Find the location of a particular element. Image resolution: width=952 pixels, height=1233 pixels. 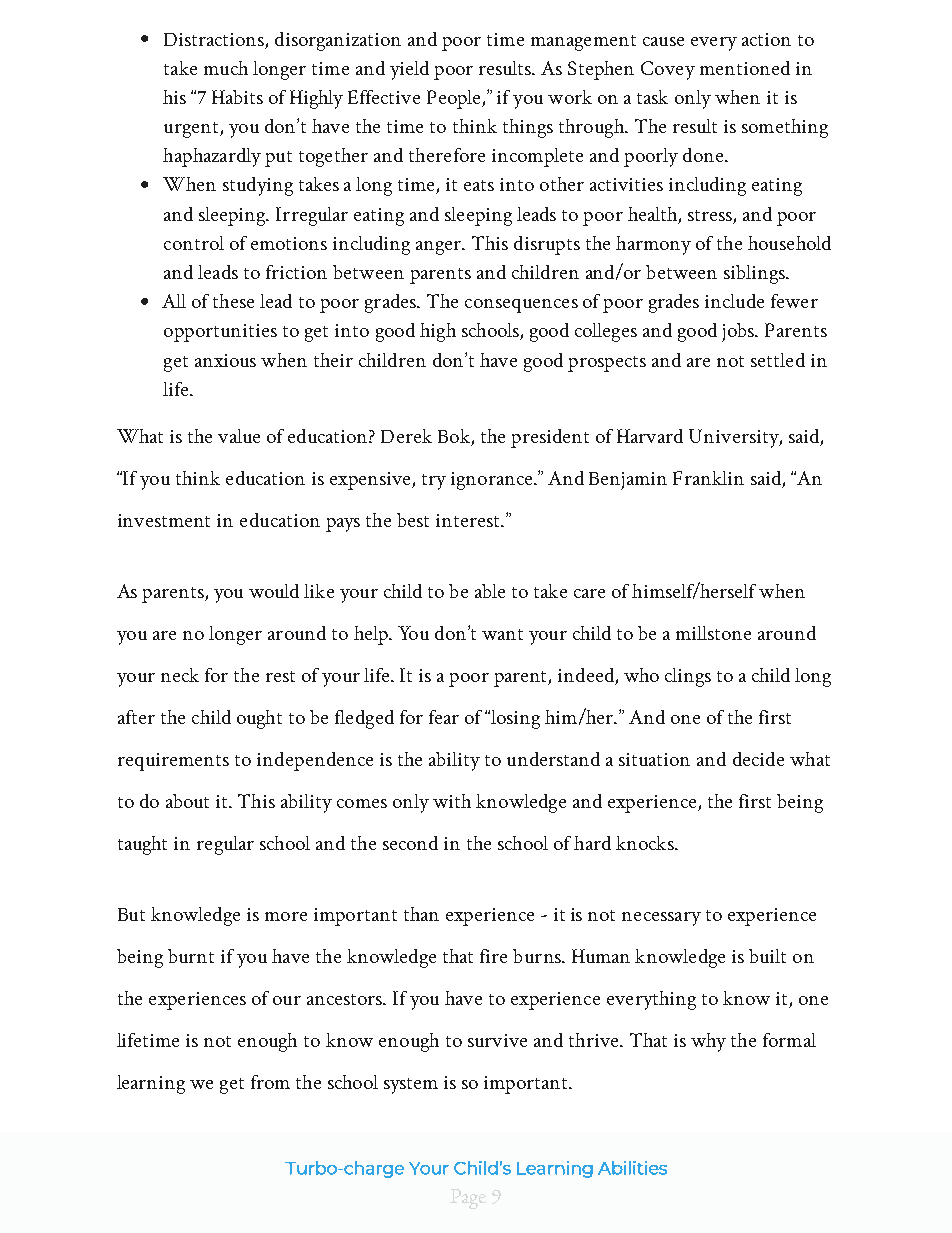

second is located at coordinates (410, 843).
